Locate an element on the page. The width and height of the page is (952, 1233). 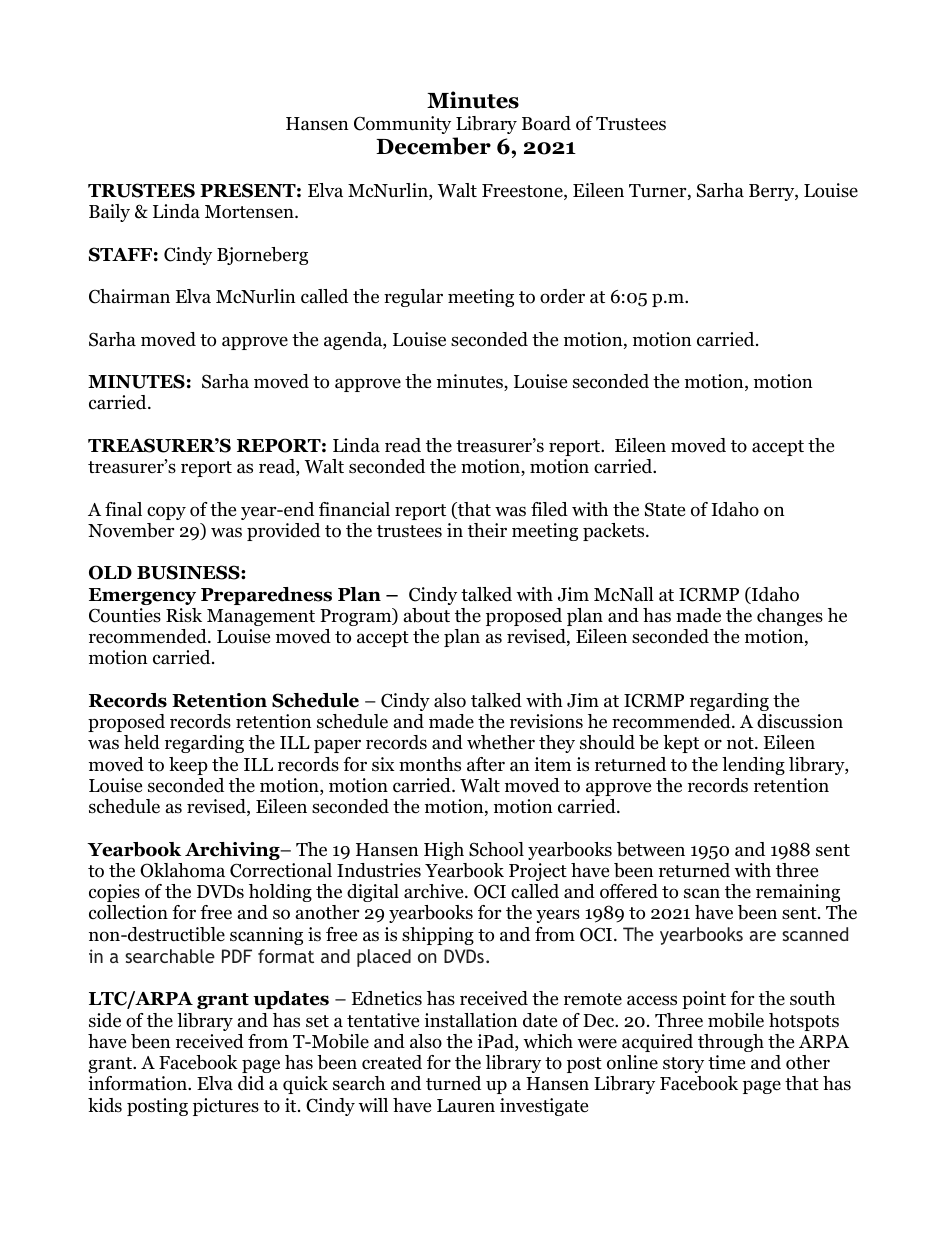
between is located at coordinates (651, 849).
